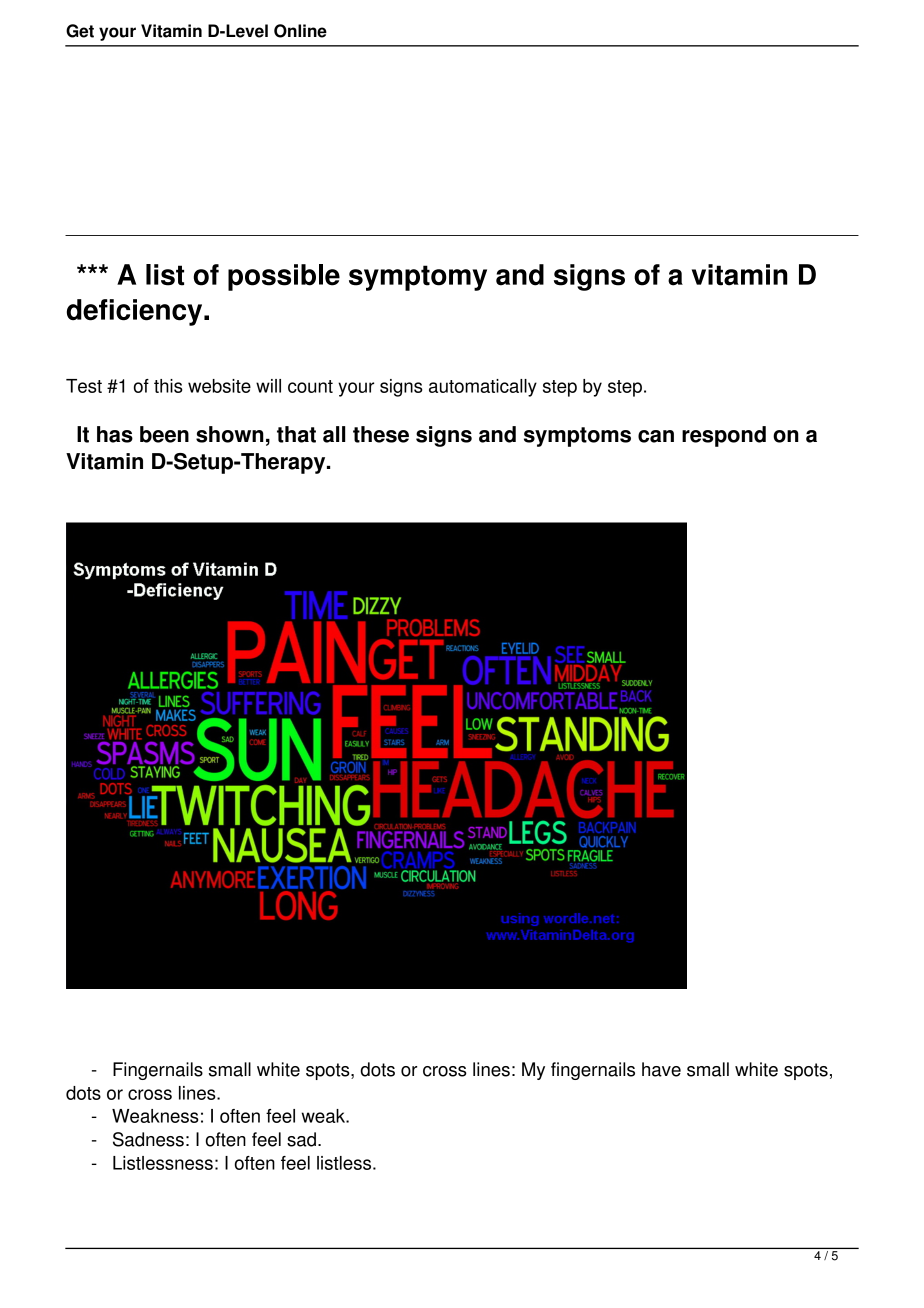 This screenshot has height=1308, width=924. I want to click on Get, so click(80, 31).
